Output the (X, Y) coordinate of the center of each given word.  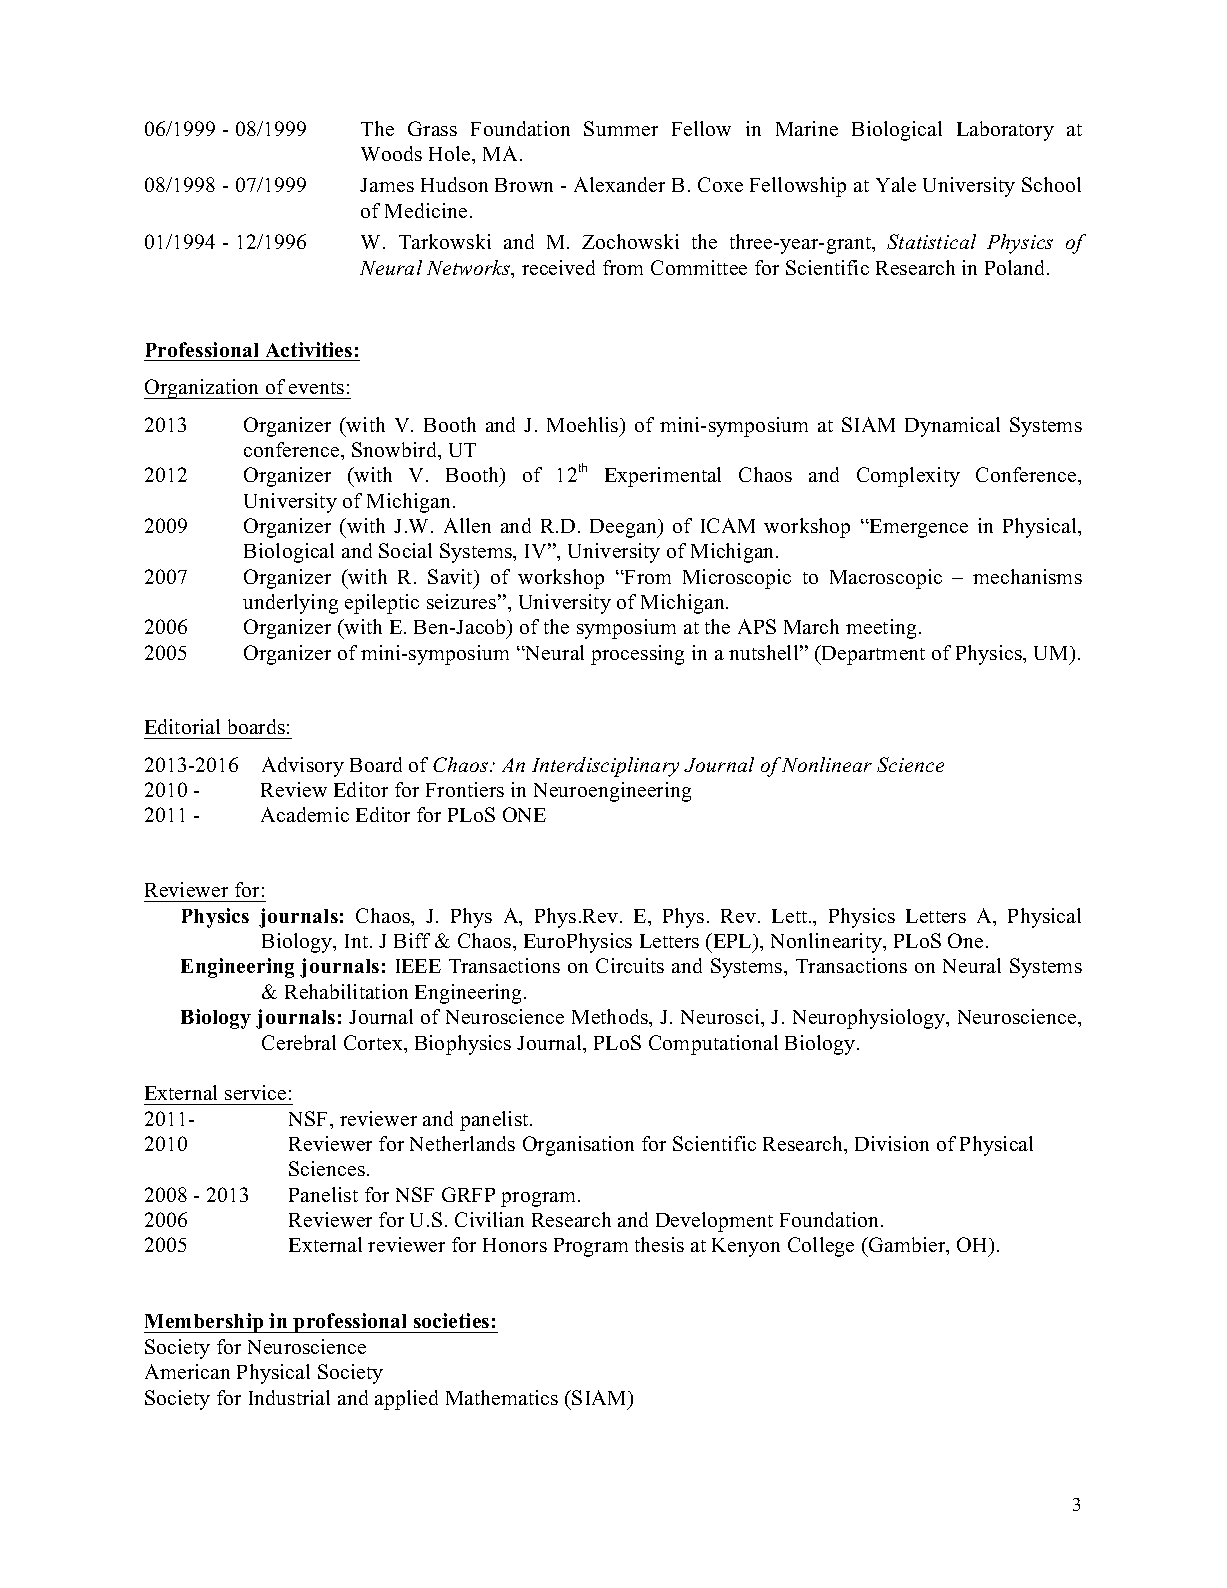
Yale (896, 184)
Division (892, 1143)
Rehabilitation (346, 991)
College (821, 1247)
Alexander (619, 184)
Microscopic (737, 579)
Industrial (289, 1397)
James (387, 185)
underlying (290, 604)
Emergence (918, 528)
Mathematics (502, 1397)
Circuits (630, 965)
